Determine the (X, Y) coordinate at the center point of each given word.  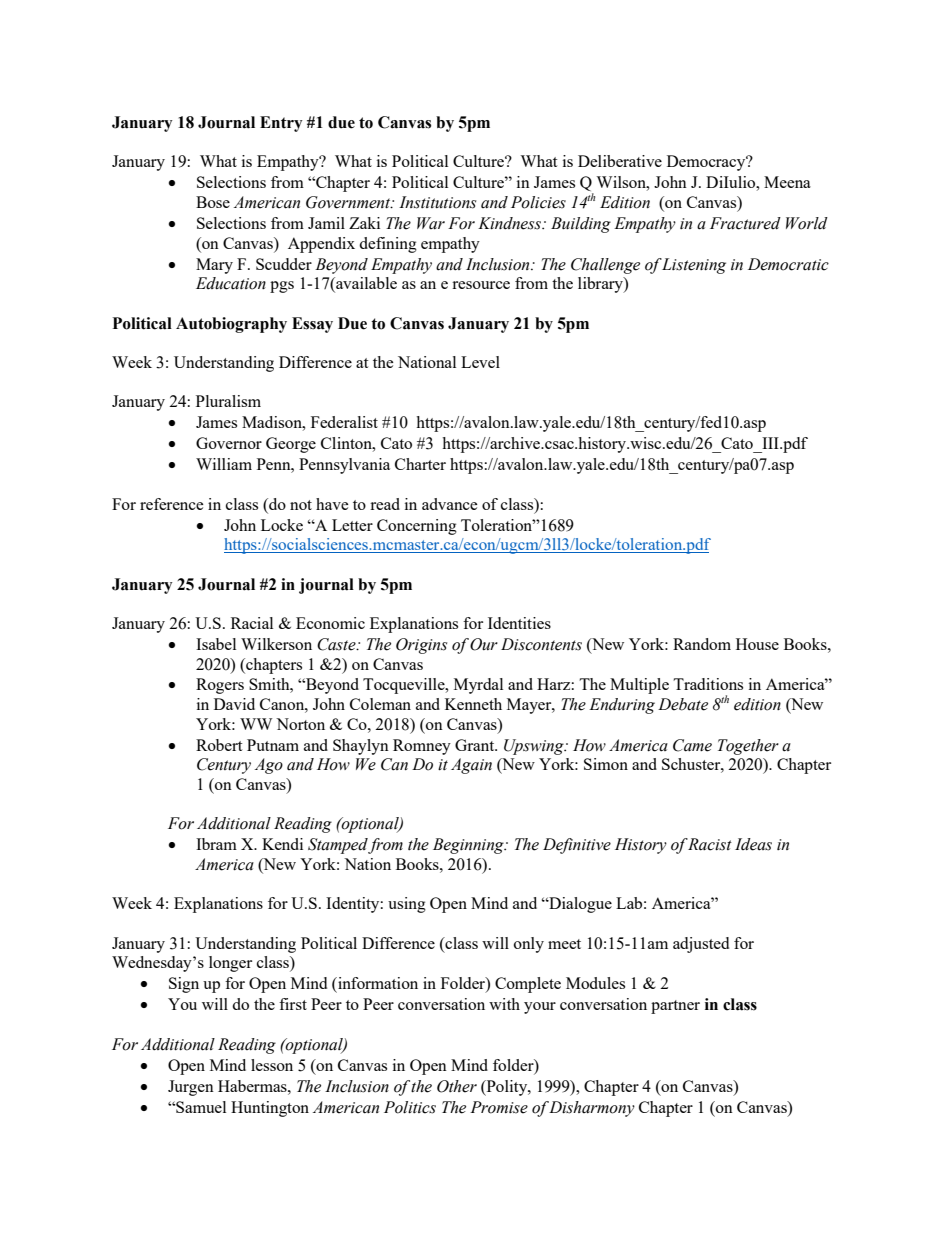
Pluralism (228, 401)
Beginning (469, 846)
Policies (538, 202)
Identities (519, 623)
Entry (281, 124)
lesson (272, 1065)
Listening (693, 266)
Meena (787, 182)
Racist (709, 844)
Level (480, 362)
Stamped (338, 846)
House (757, 644)
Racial (252, 623)
